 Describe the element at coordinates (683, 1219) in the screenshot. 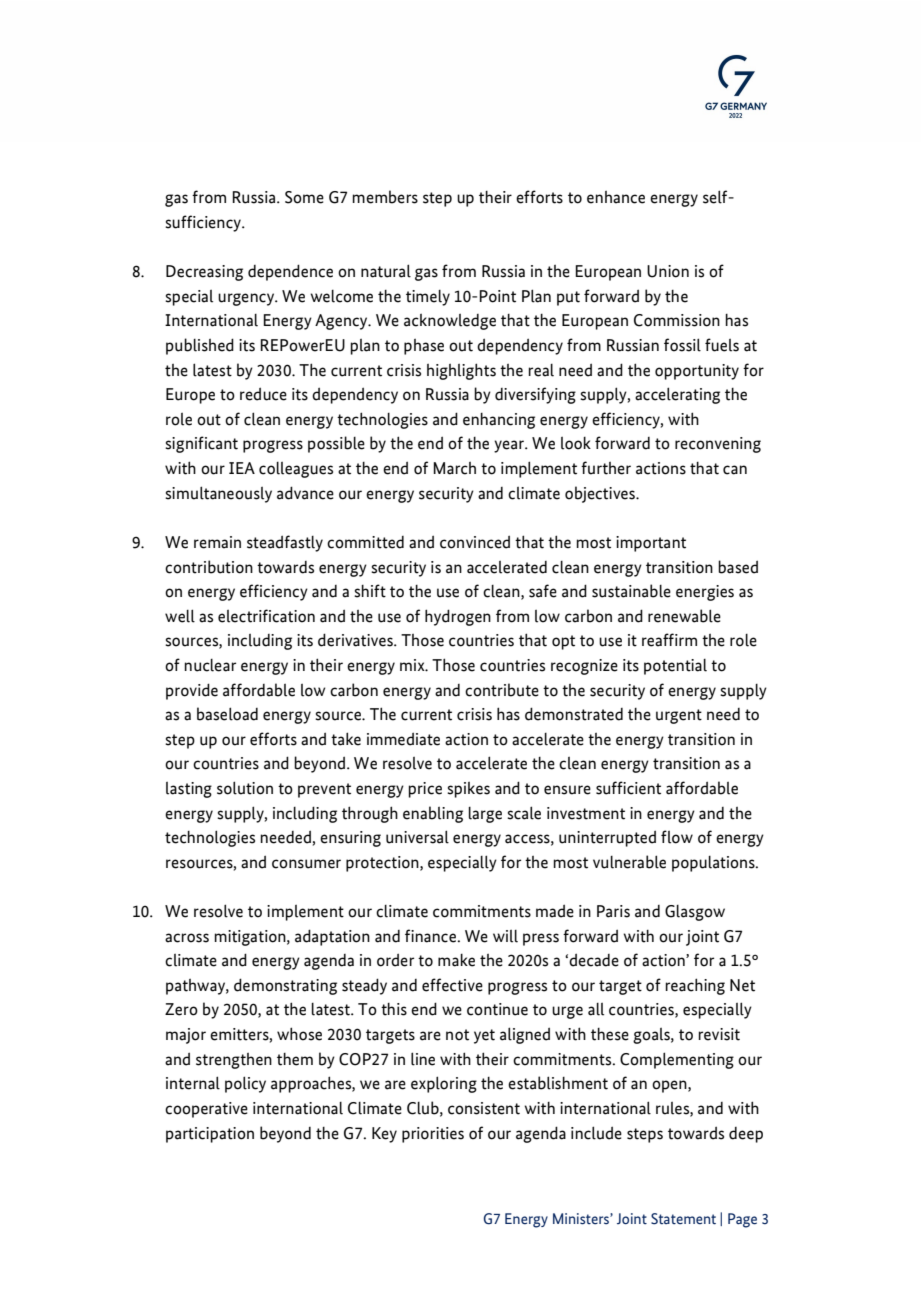

I see `Statement` at that location.
